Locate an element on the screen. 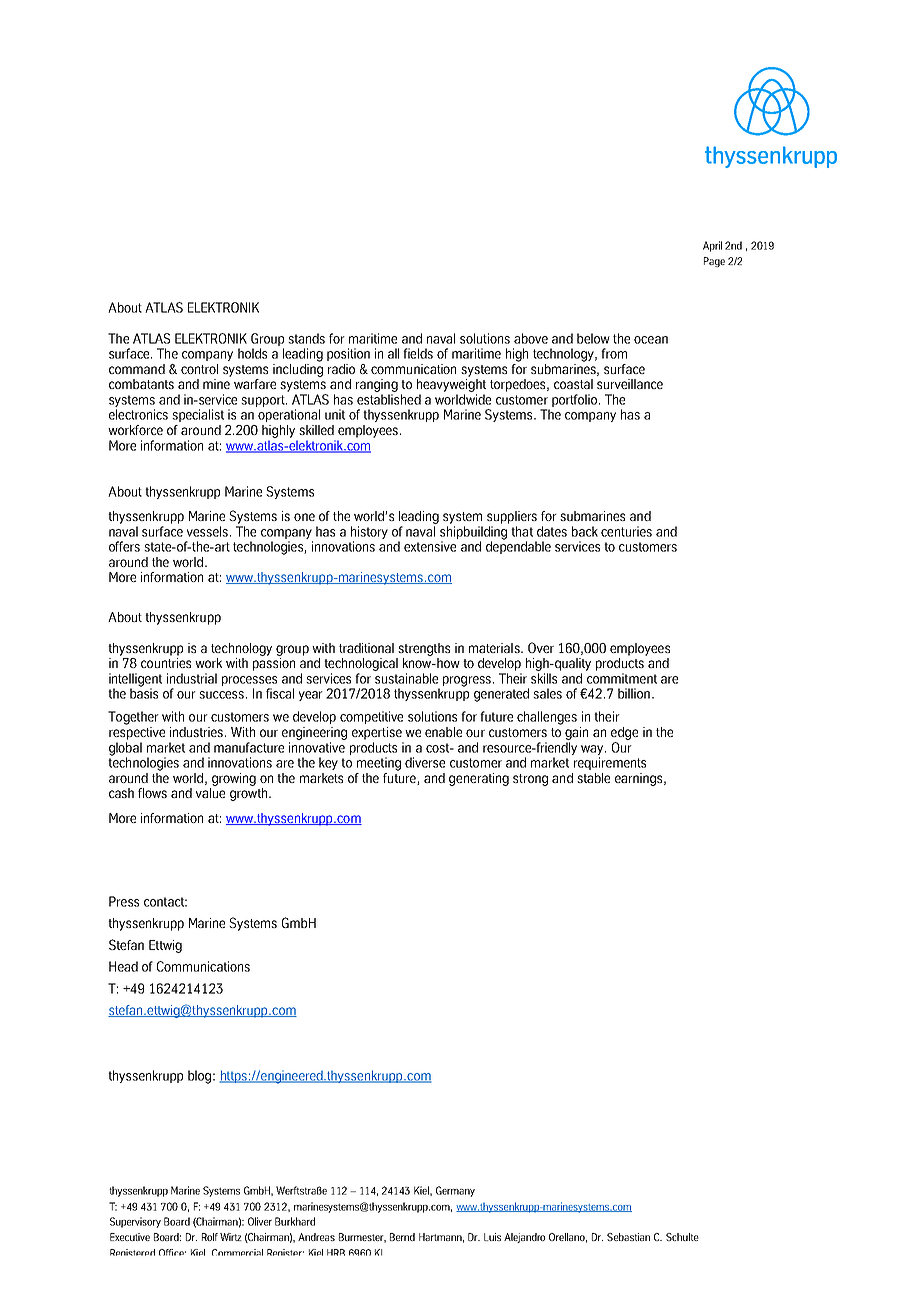 Image resolution: width=924 pixels, height=1308 pixels. Page is located at coordinates (714, 262).
